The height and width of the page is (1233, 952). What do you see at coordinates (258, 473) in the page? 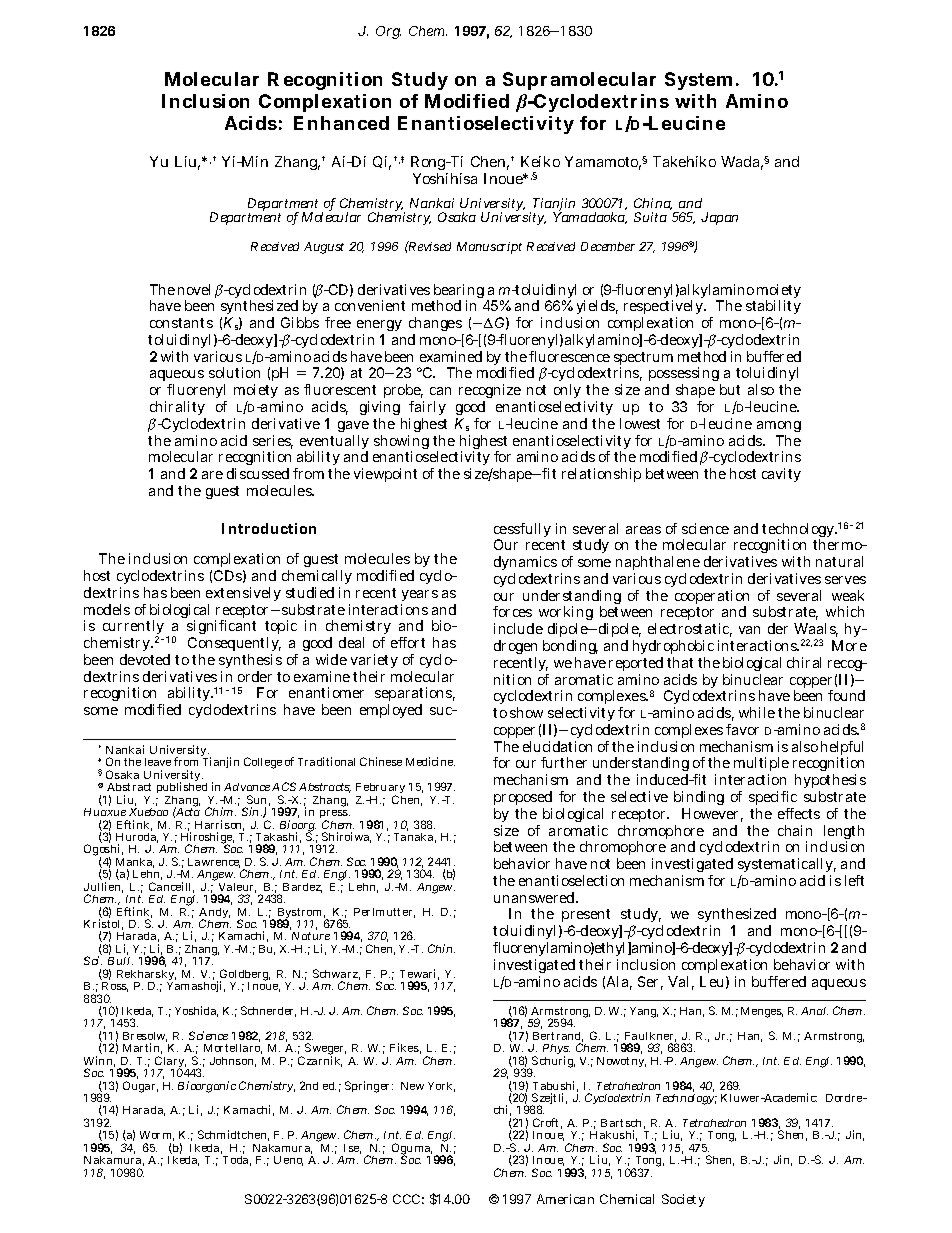
I see `discussed` at bounding box center [258, 473].
